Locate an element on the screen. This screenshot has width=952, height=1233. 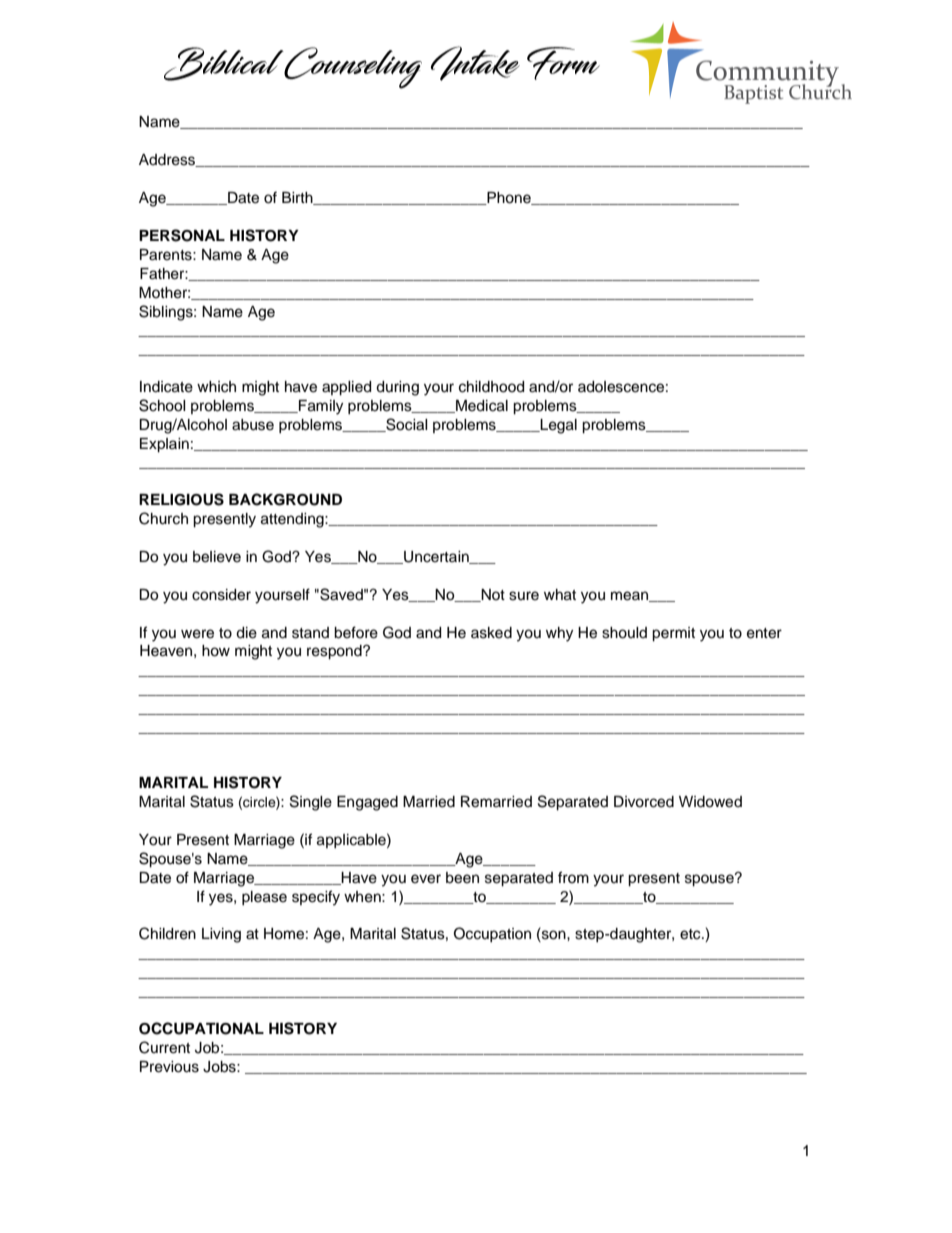
Current is located at coordinates (164, 1047).
